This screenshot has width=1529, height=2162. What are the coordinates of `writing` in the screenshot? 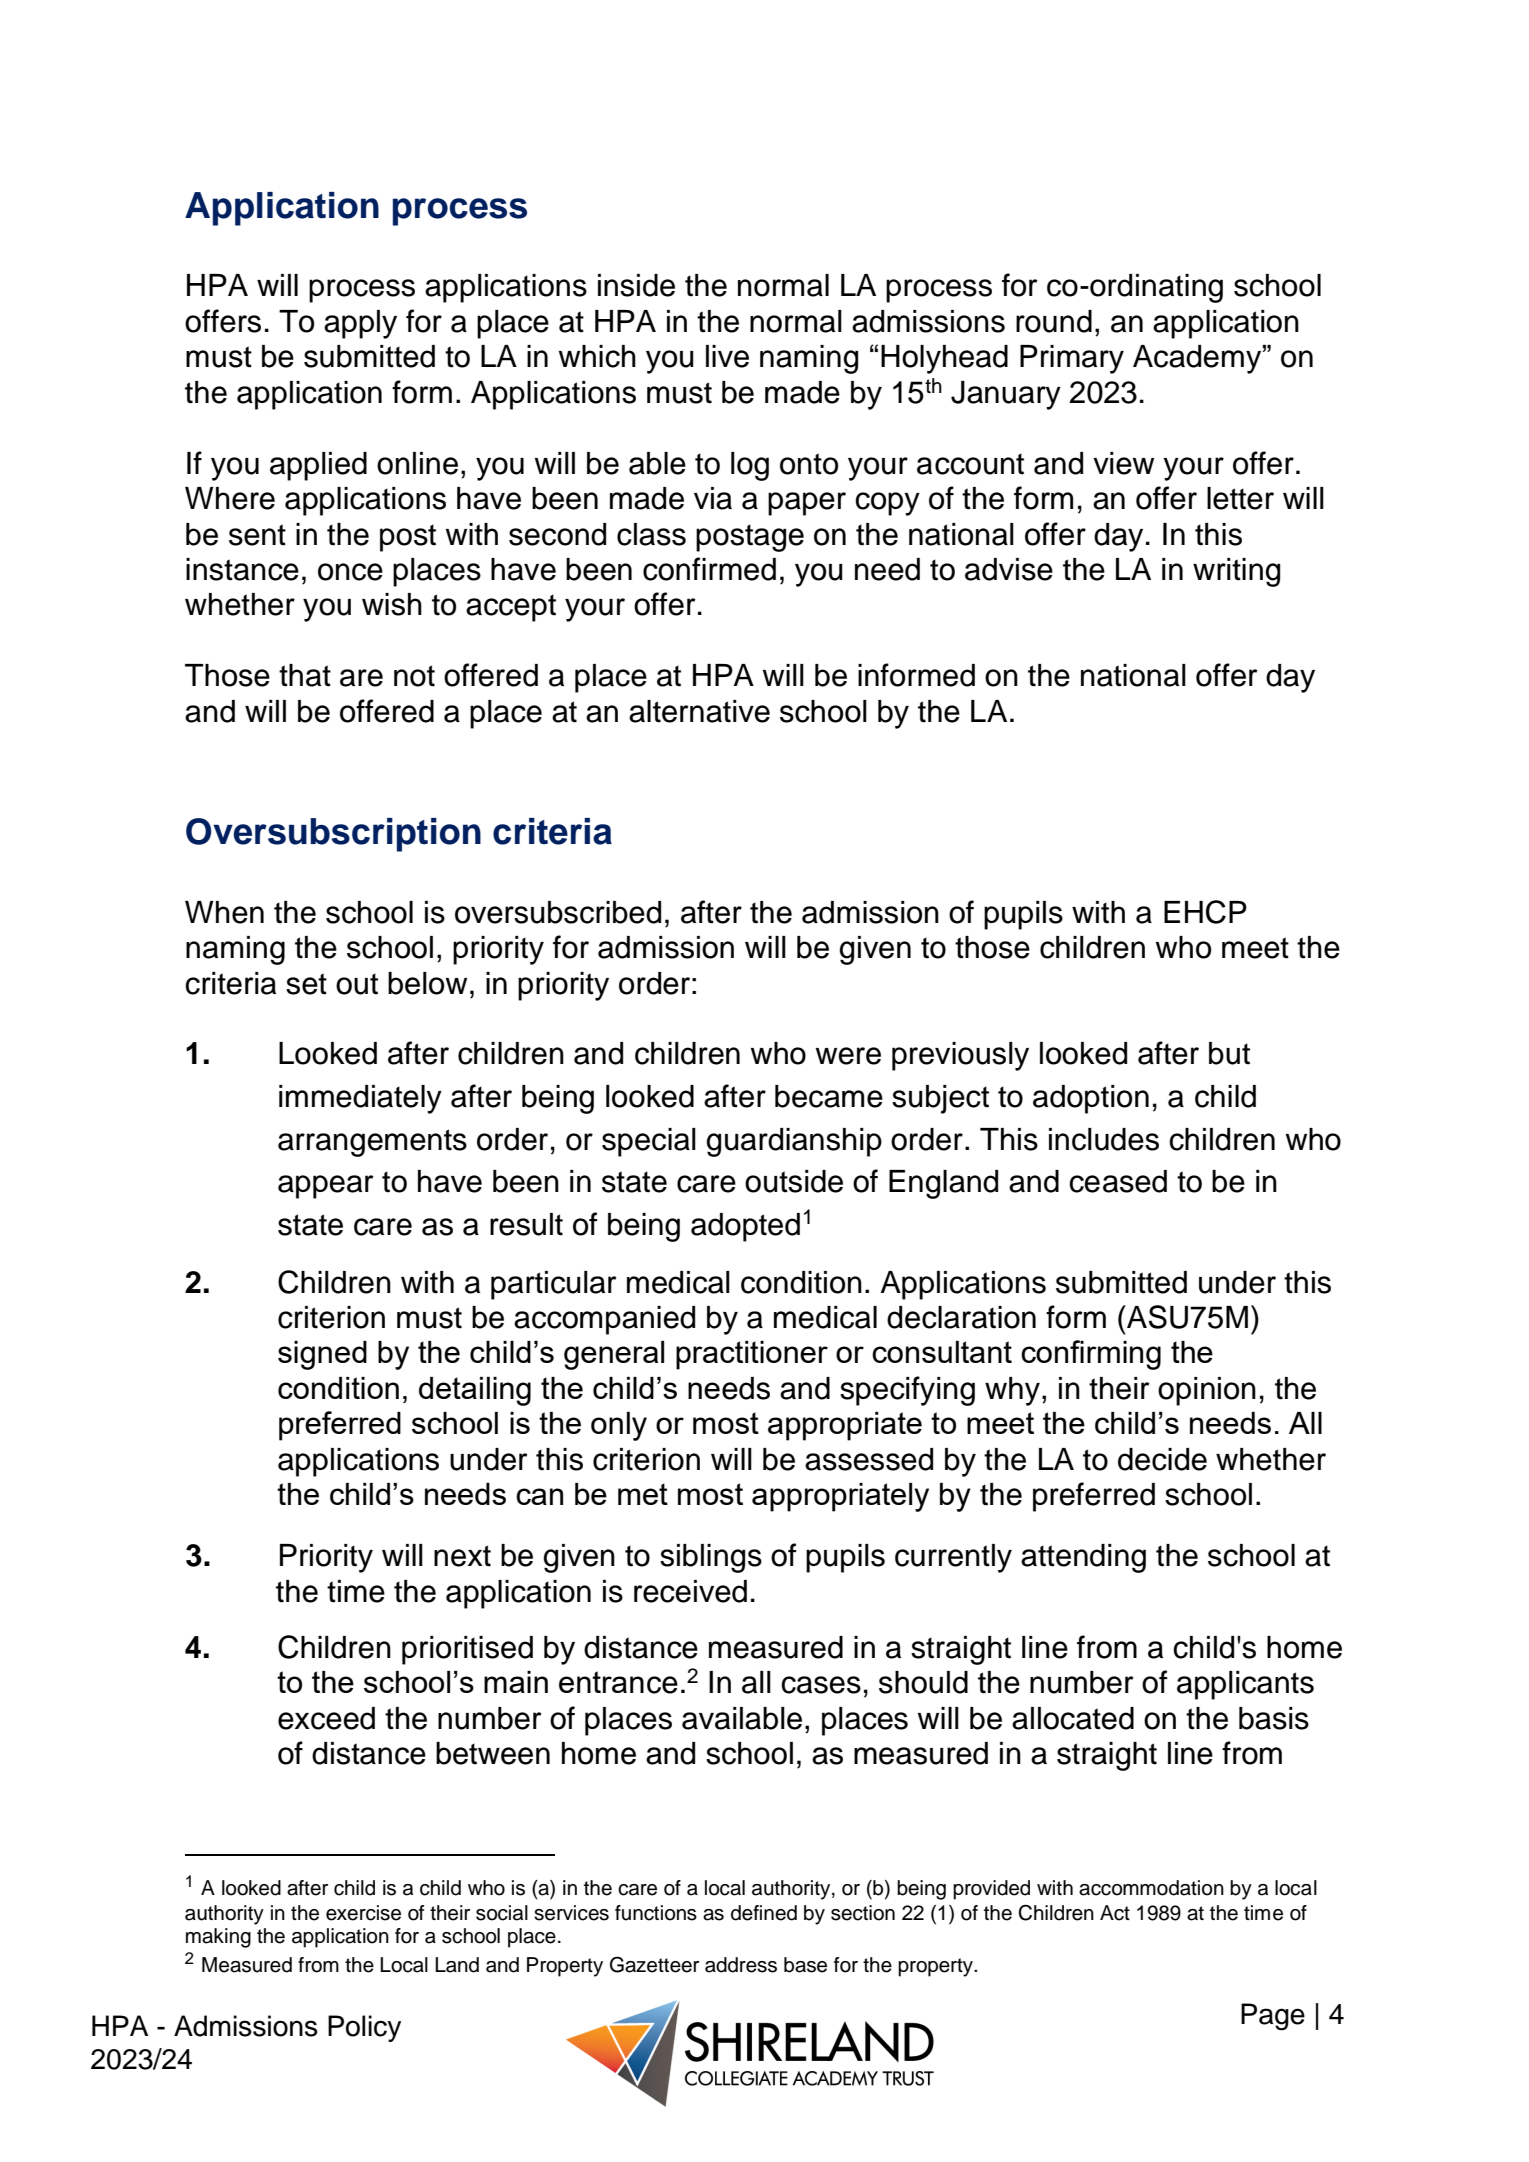 It's located at (1236, 572).
